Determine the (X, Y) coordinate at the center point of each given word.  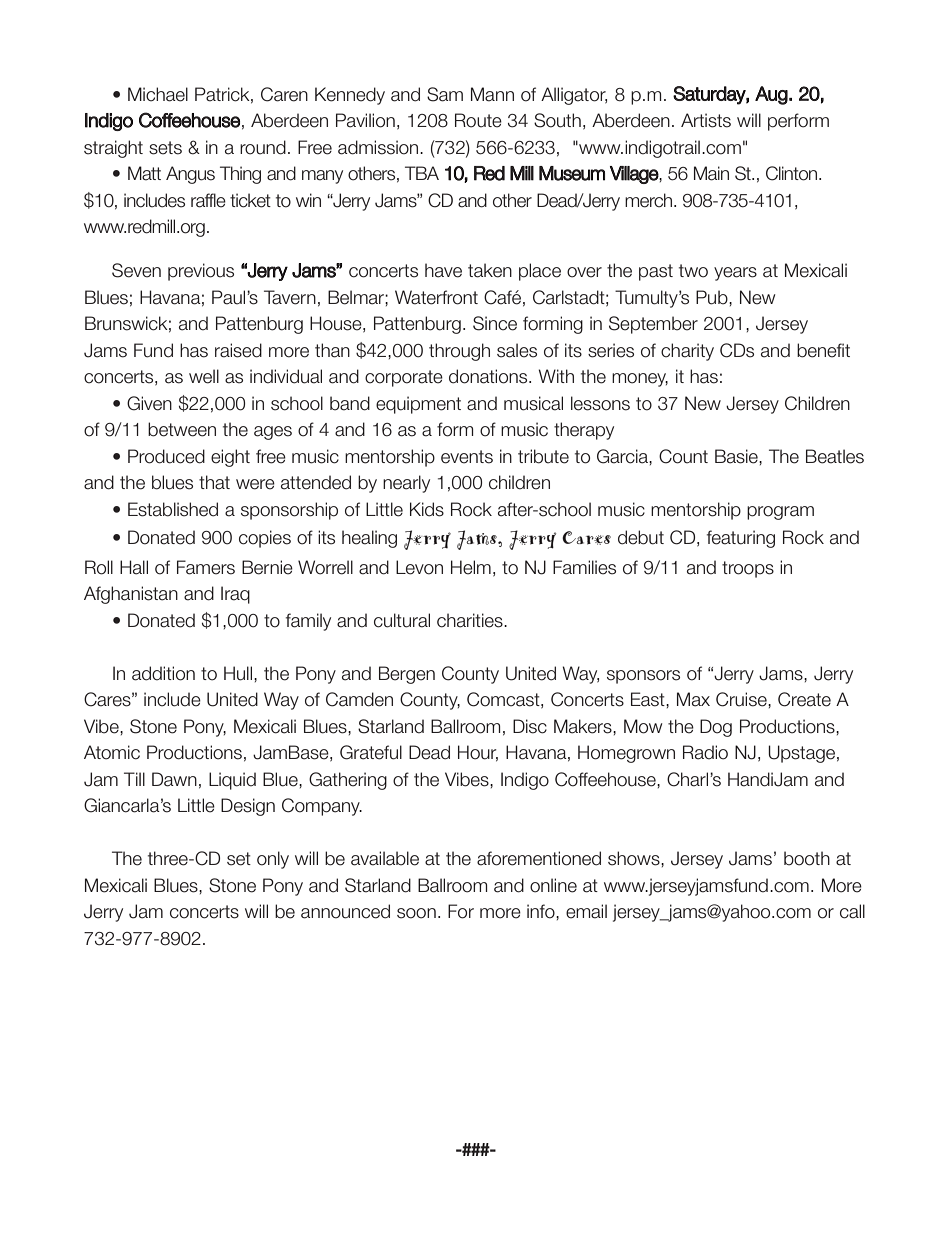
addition (163, 673)
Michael (158, 94)
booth (807, 858)
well (204, 376)
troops (748, 569)
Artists (706, 120)
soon (416, 913)
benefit (823, 350)
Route (478, 120)
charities (471, 620)
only (273, 860)
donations (489, 376)
